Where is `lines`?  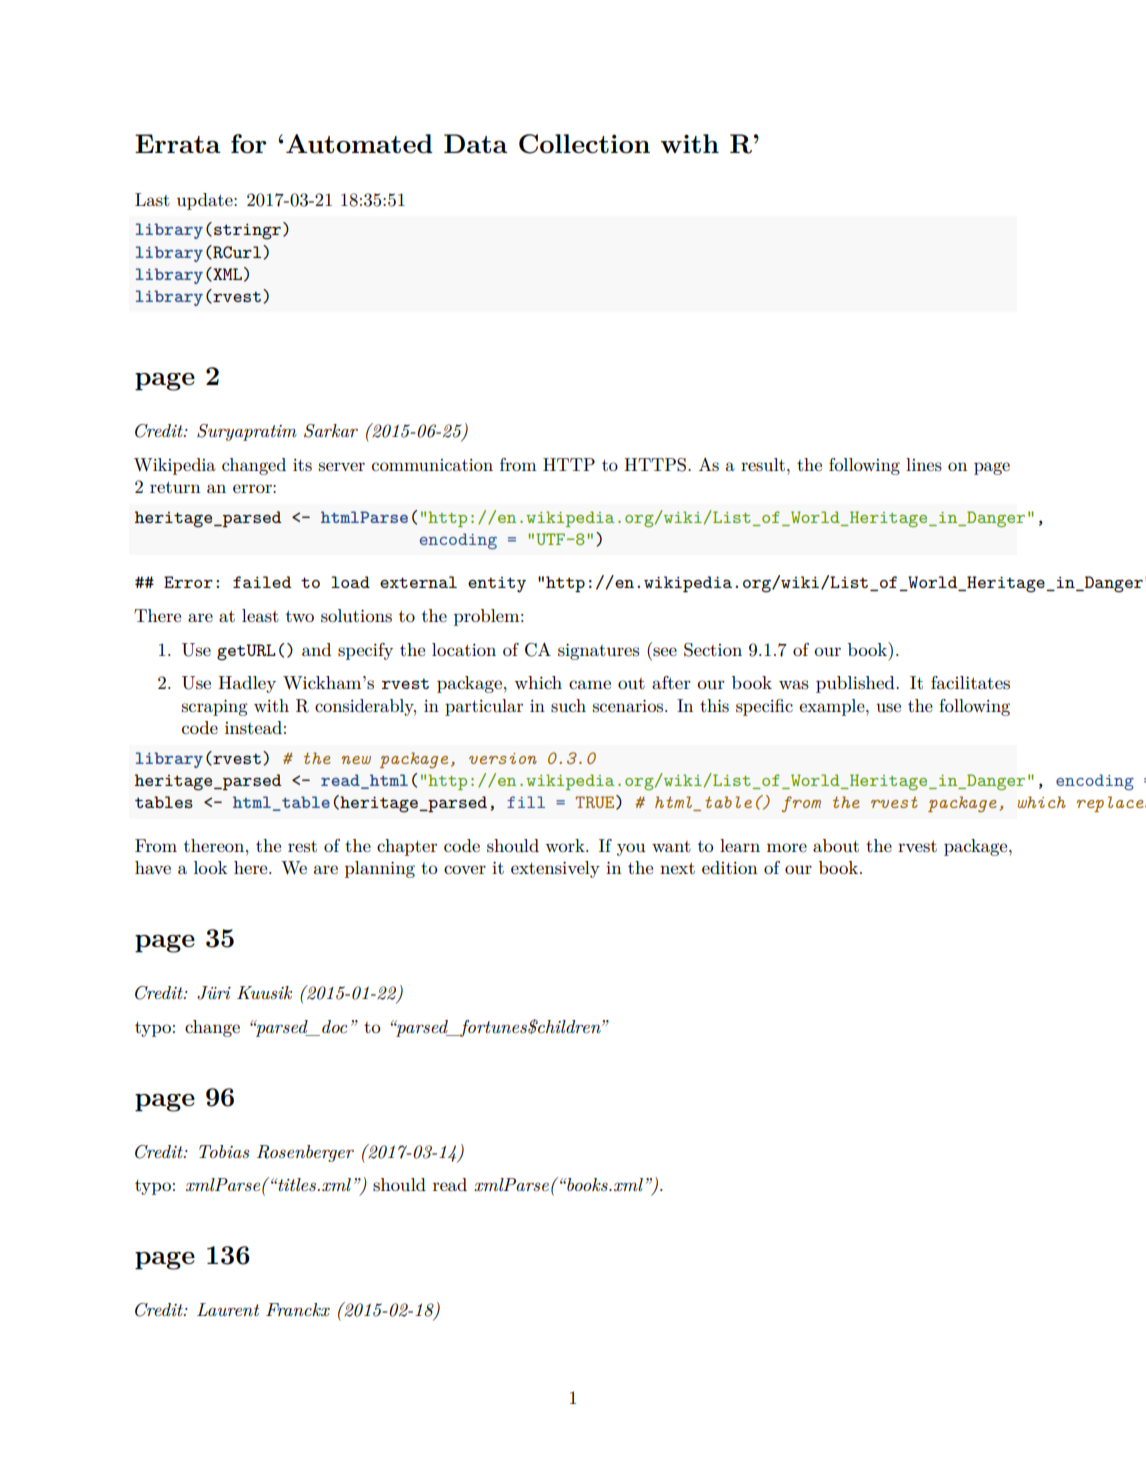 lines is located at coordinates (924, 465).
